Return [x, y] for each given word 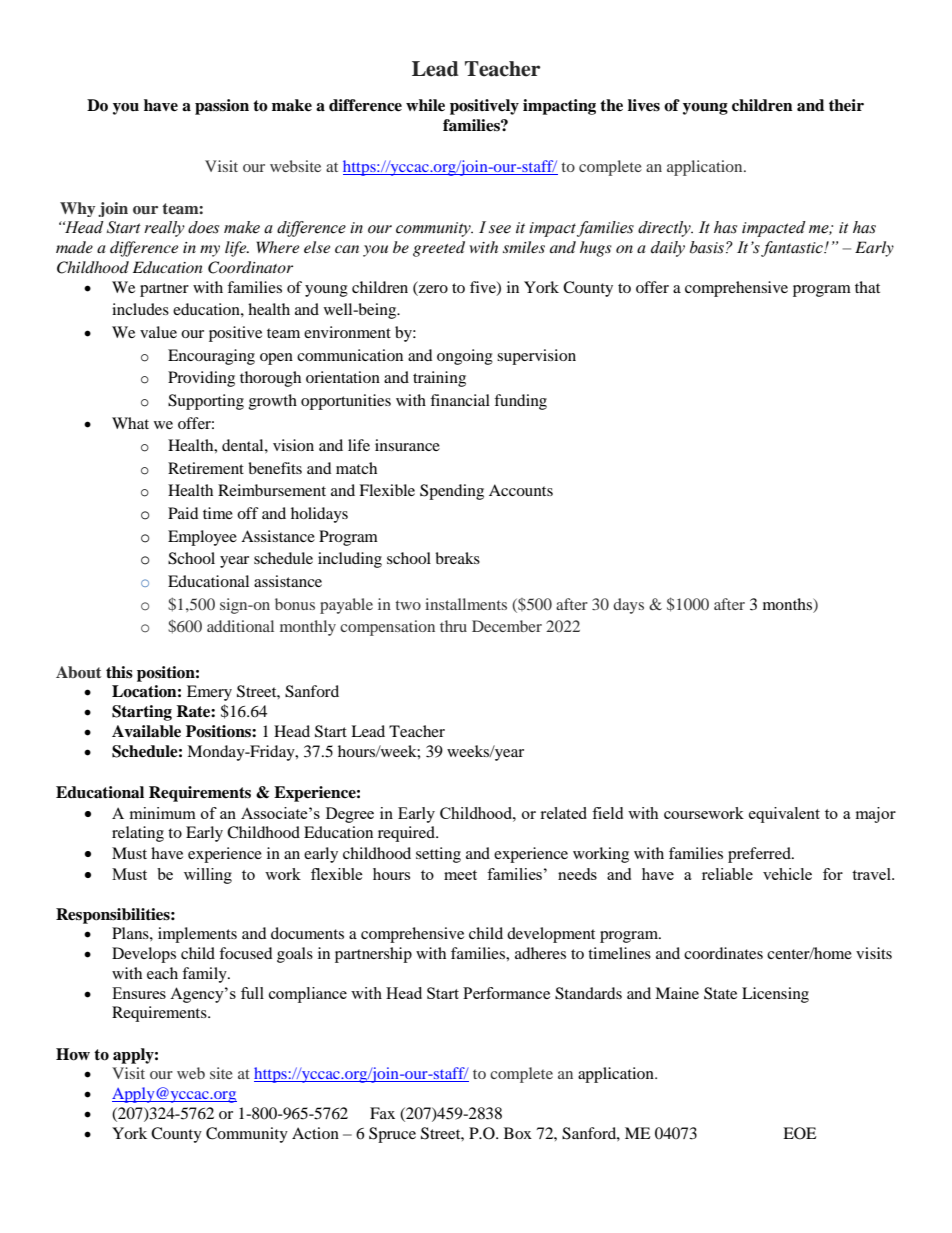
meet [460, 875]
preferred [760, 855]
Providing [201, 379]
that [867, 287]
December [507, 626]
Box [518, 1133]
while [425, 105]
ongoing [465, 357]
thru [453, 626]
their [846, 105]
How [73, 1054]
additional [240, 626]
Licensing [775, 995]
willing [208, 876]
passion [222, 107]
